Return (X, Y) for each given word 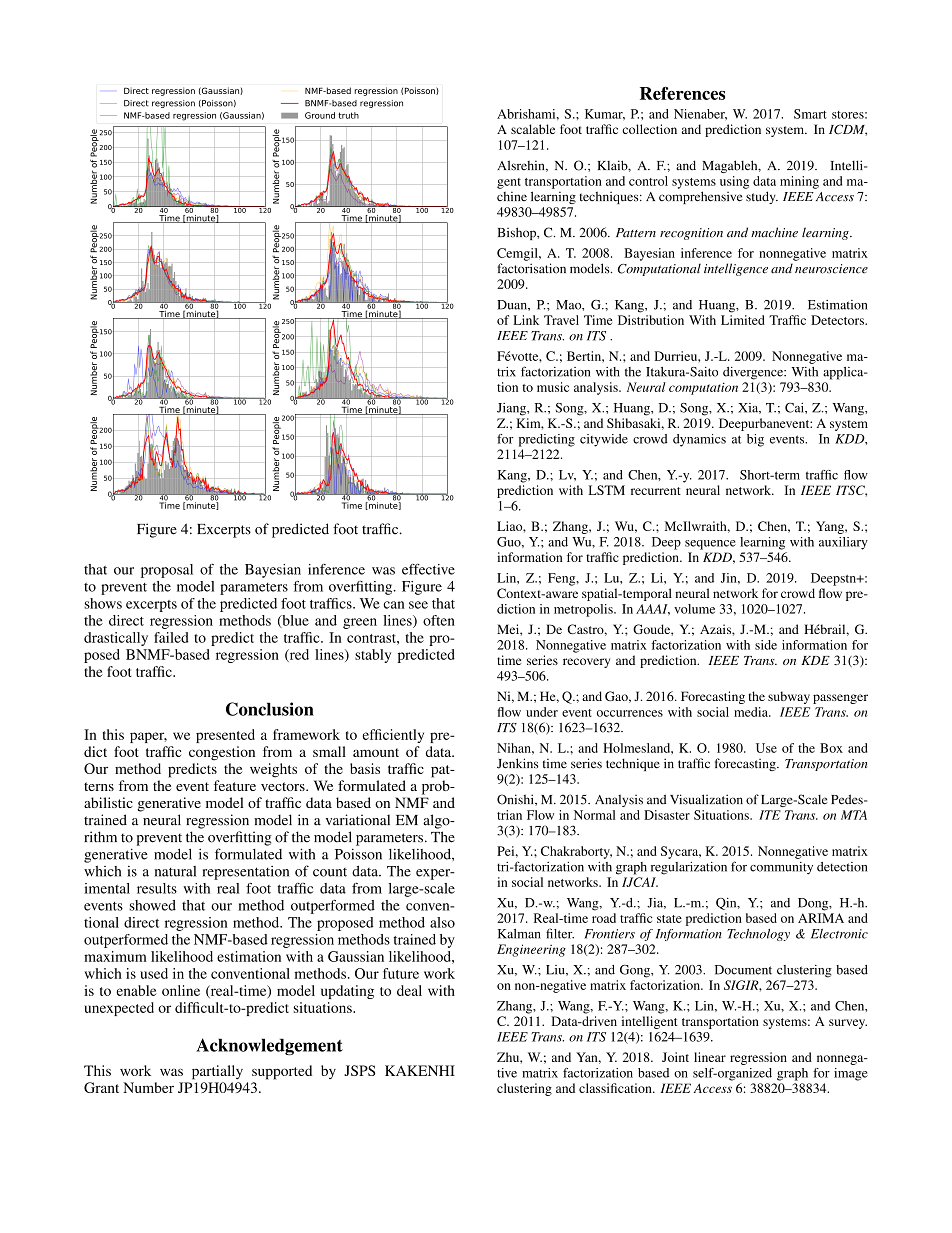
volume (694, 609)
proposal (167, 571)
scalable (533, 129)
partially (217, 1072)
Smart (810, 114)
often (439, 620)
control (648, 181)
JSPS (359, 1070)
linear (710, 1057)
